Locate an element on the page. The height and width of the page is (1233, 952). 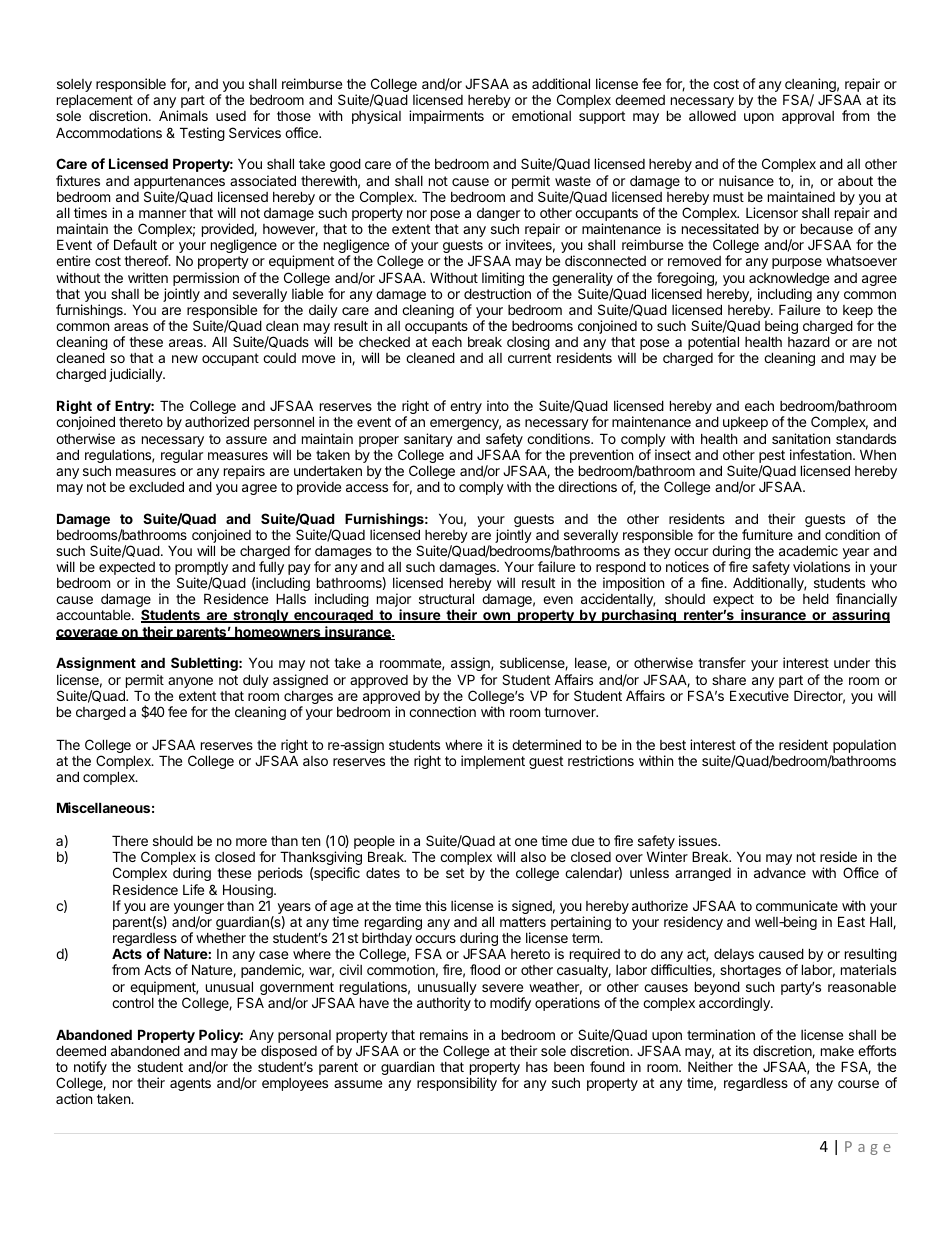
Life is located at coordinates (193, 889).
